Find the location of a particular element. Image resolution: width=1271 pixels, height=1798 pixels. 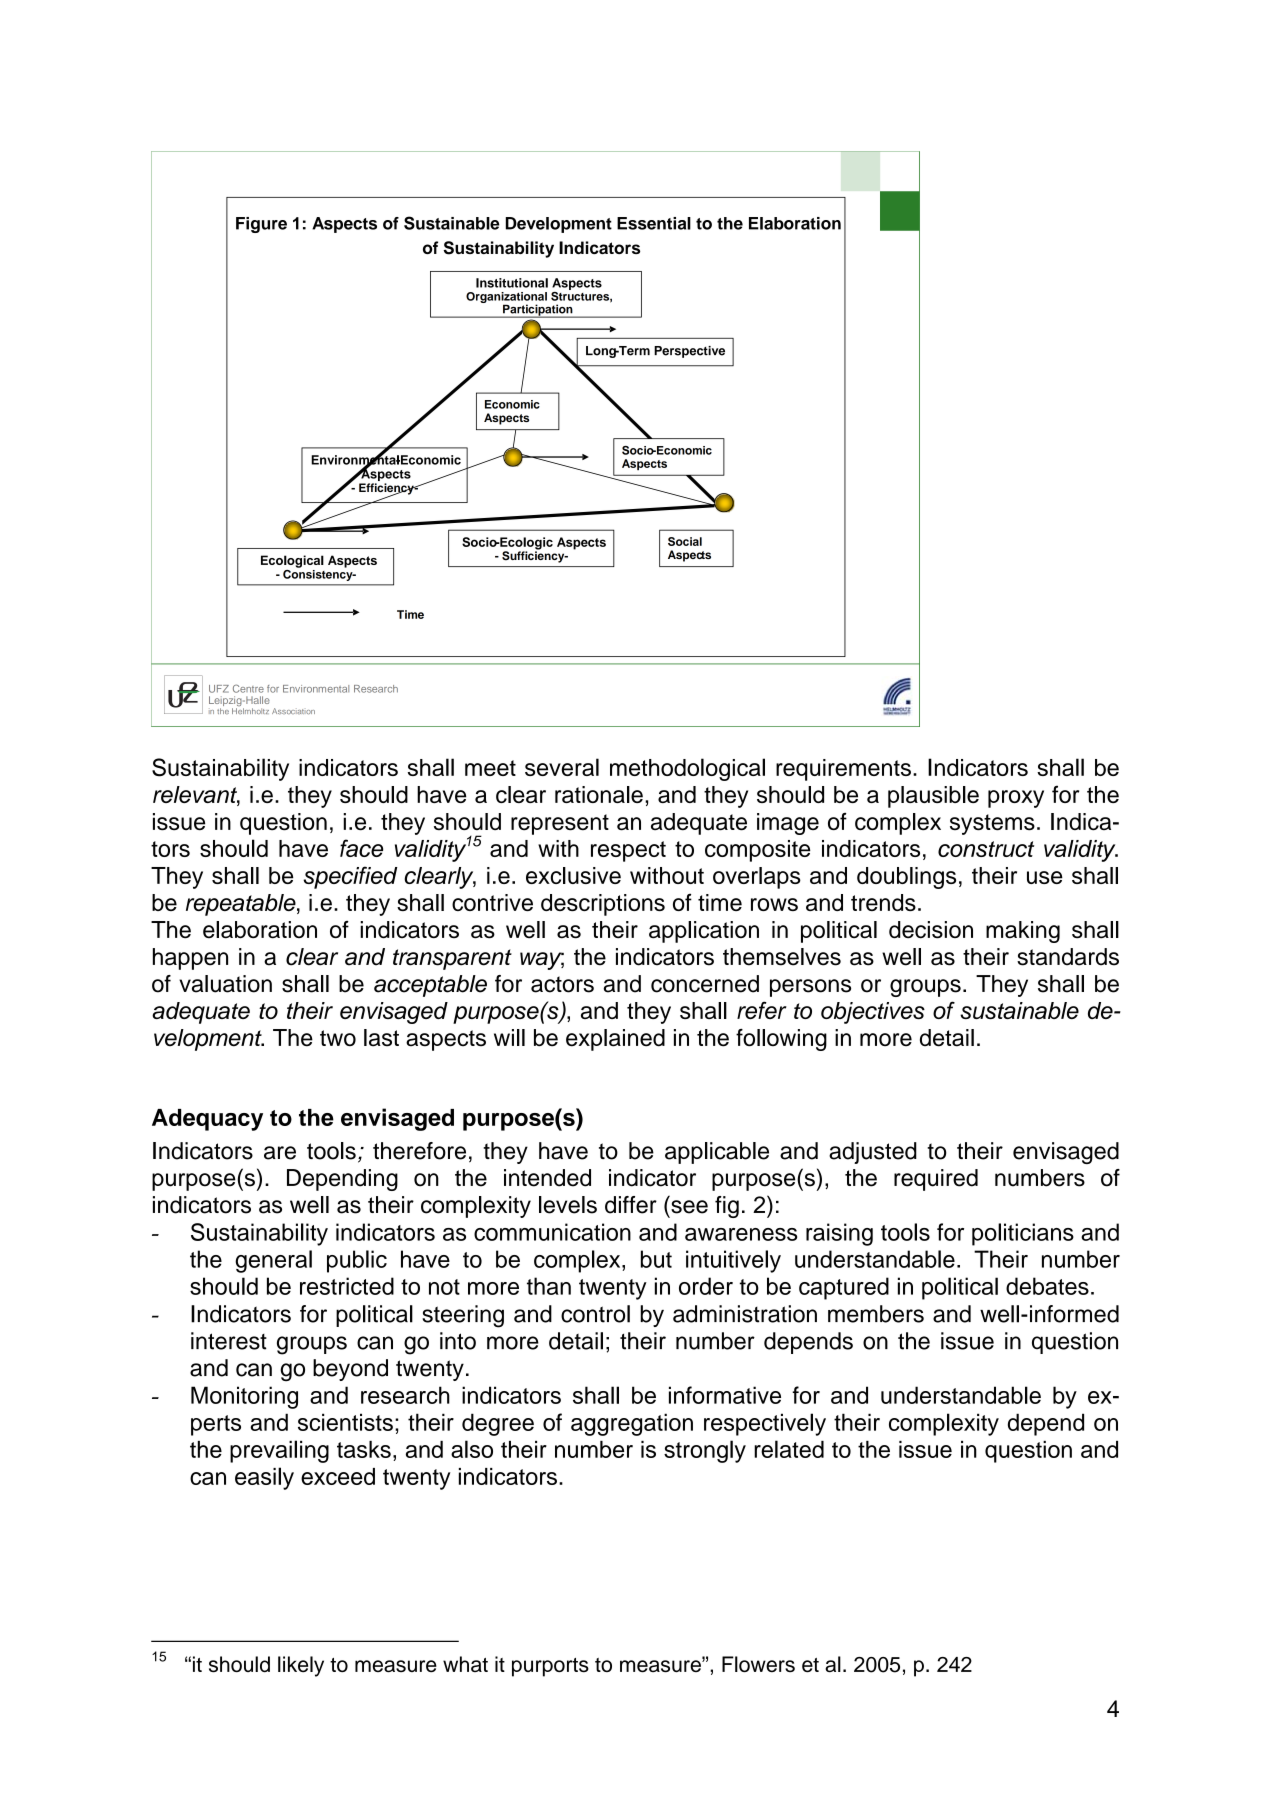

valuation is located at coordinates (225, 984).
